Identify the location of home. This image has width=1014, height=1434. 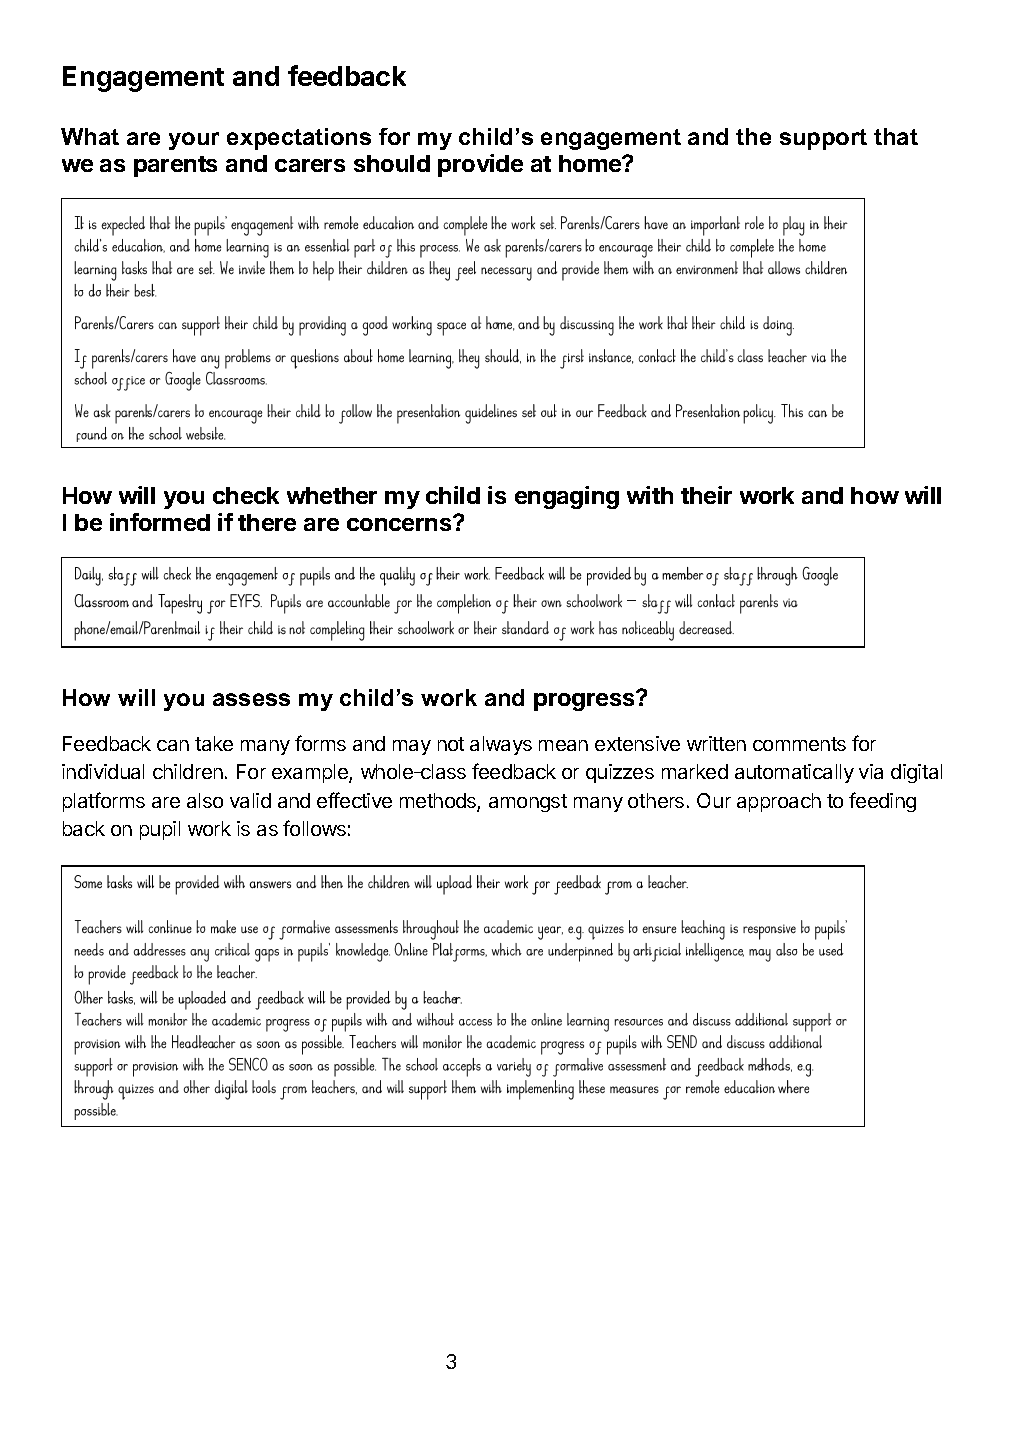
(591, 163).
